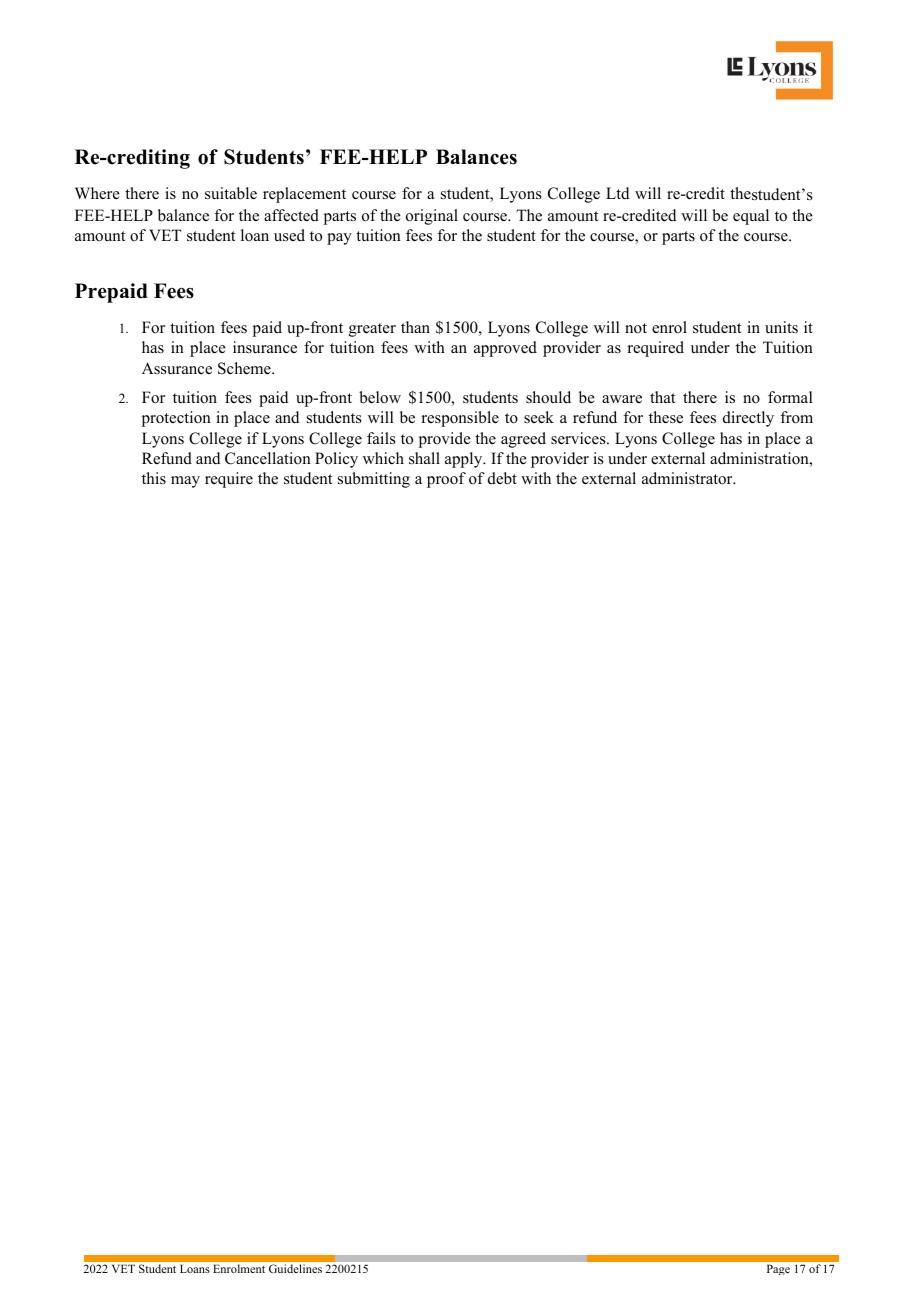 The width and height of the screenshot is (924, 1308). What do you see at coordinates (432, 217) in the screenshot?
I see `original` at bounding box center [432, 217].
